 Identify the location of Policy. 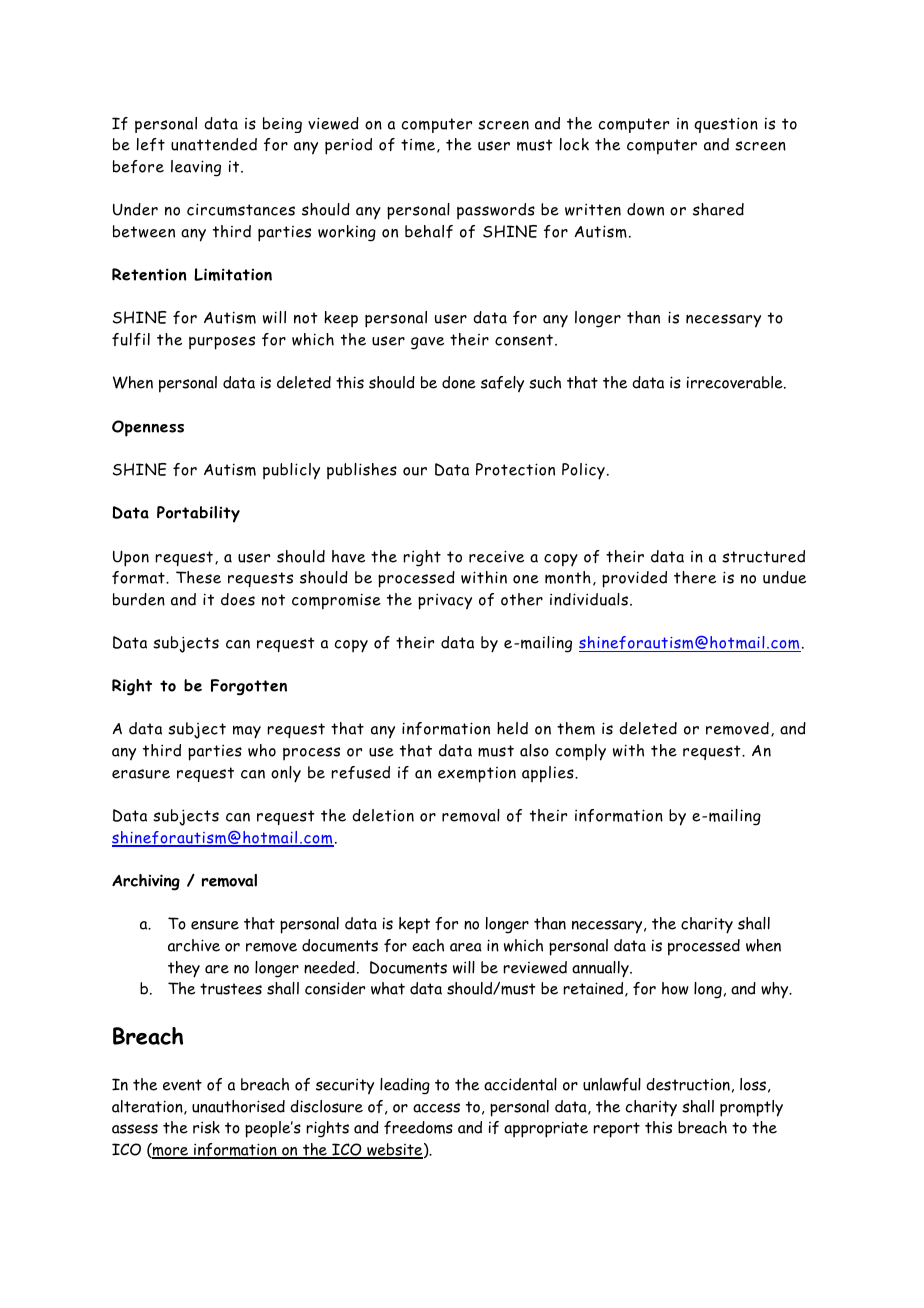
(583, 471).
